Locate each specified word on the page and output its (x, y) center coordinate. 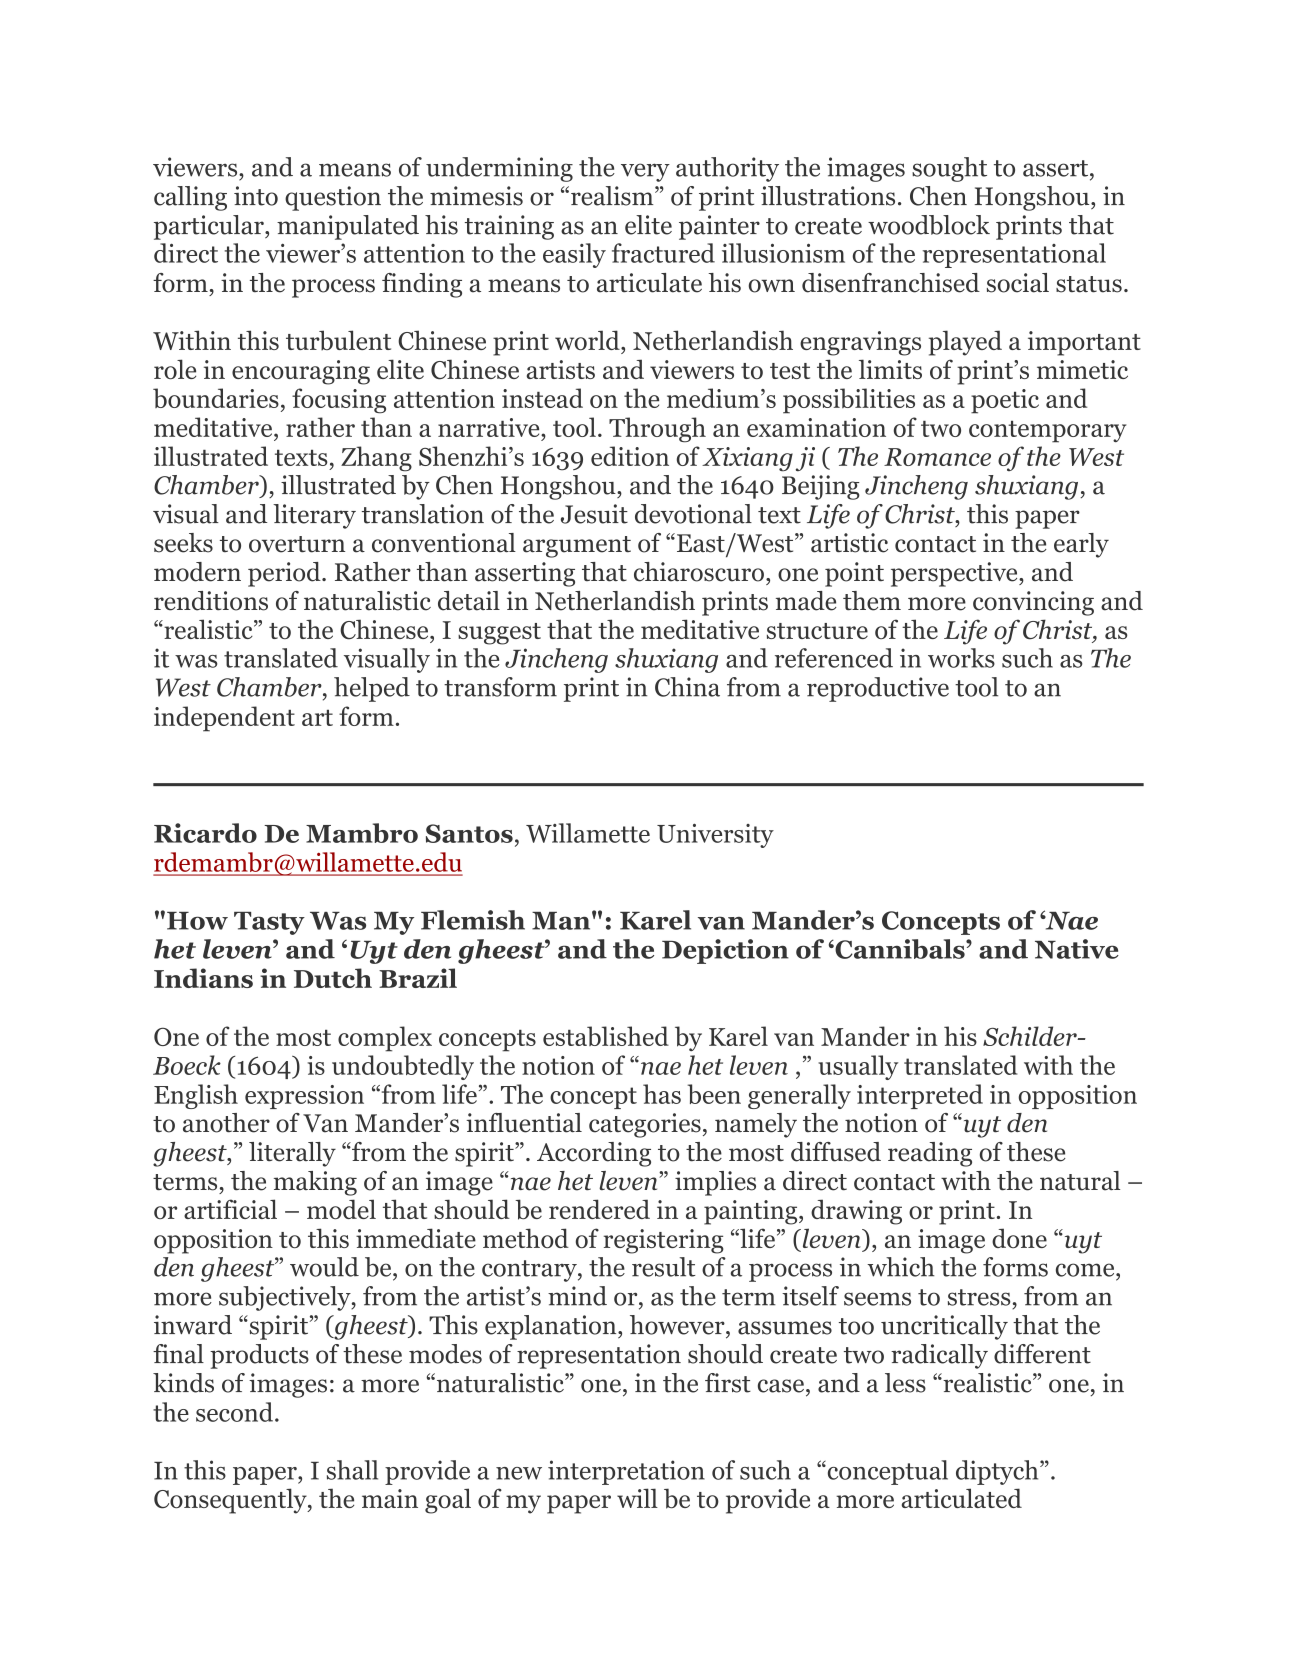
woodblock (929, 225)
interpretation (626, 1472)
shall (352, 1470)
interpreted (920, 1096)
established (606, 1036)
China (687, 687)
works (961, 658)
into (256, 196)
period (285, 574)
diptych (998, 1472)
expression (304, 1097)
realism (613, 196)
